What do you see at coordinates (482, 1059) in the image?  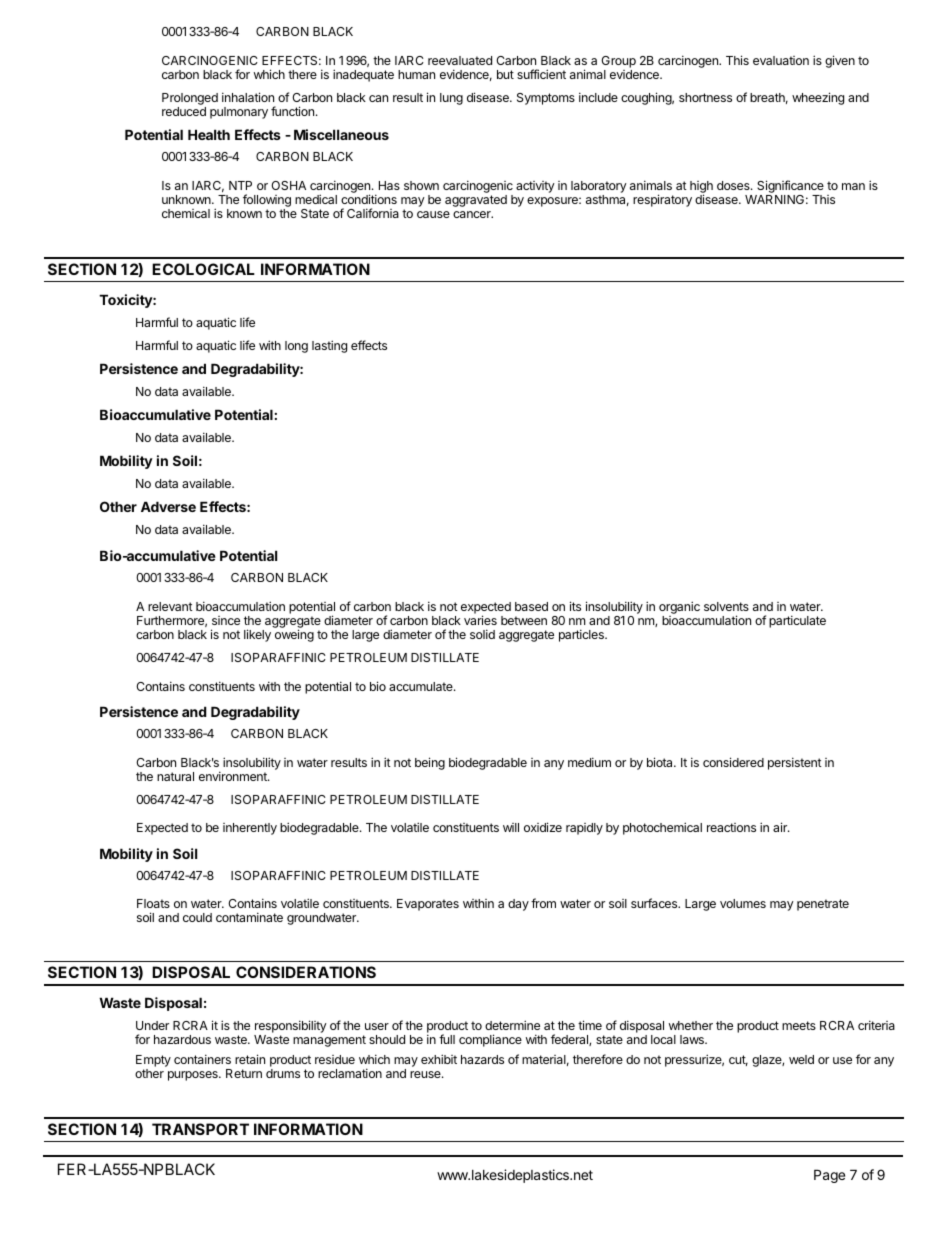 I see `hazards` at bounding box center [482, 1059].
